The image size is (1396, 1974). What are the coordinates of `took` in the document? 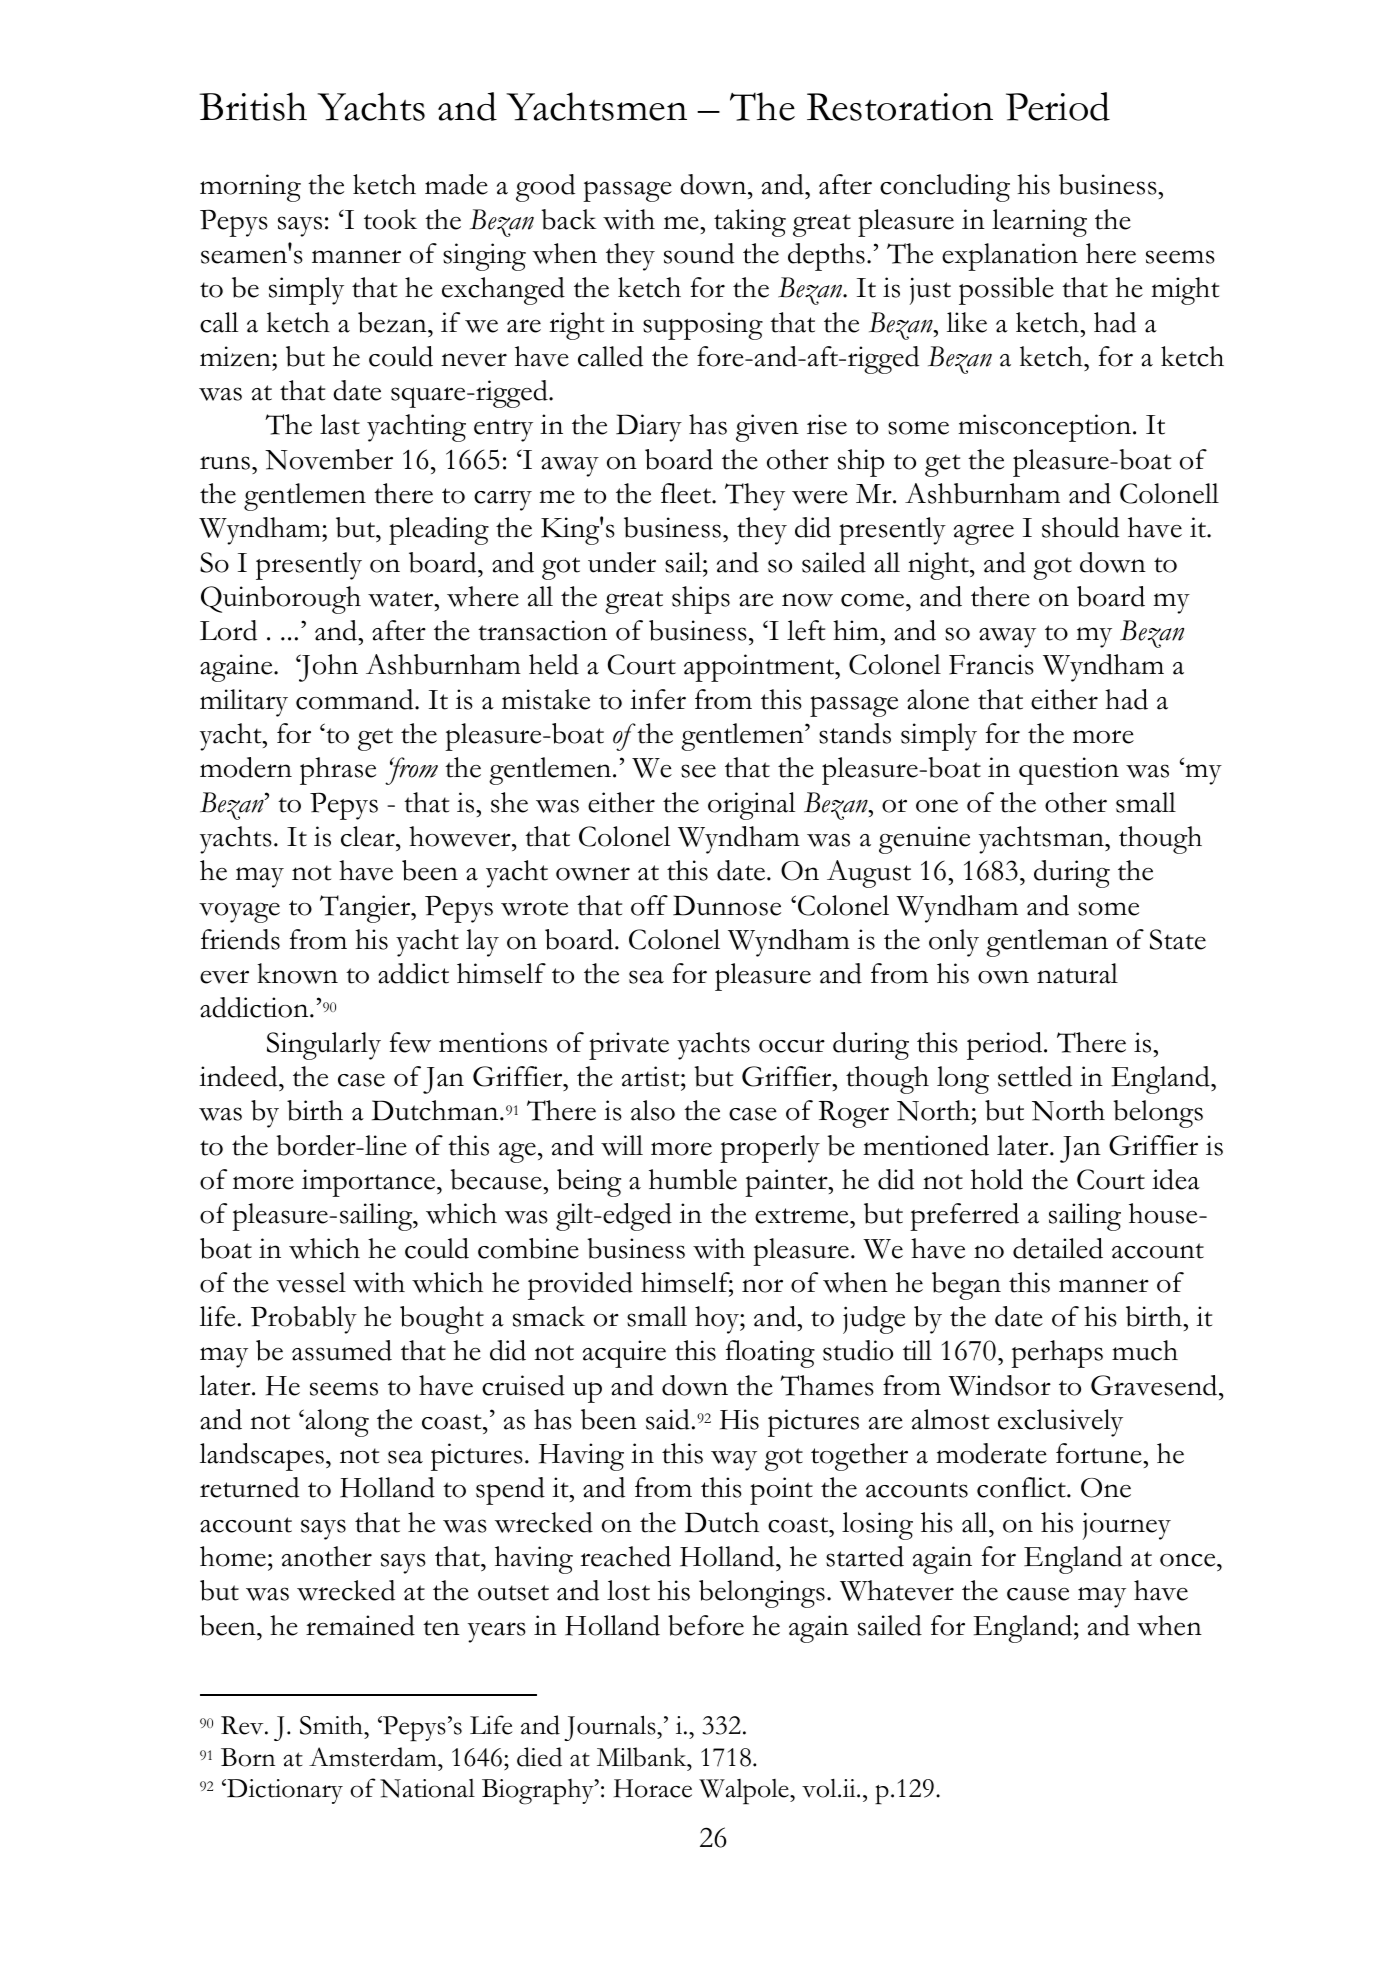 It's located at (390, 219).
